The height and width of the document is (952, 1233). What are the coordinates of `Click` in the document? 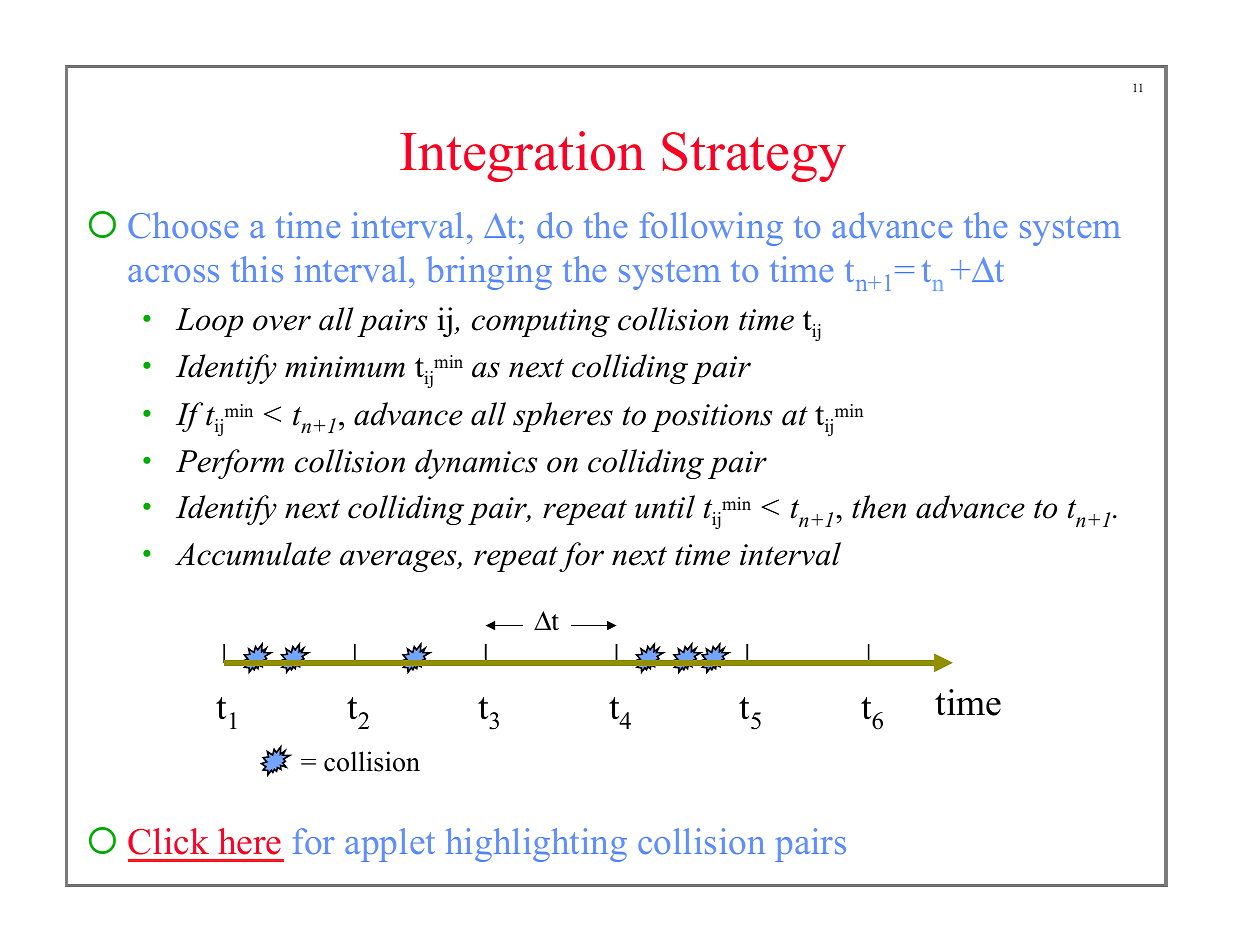 It's located at (168, 841).
